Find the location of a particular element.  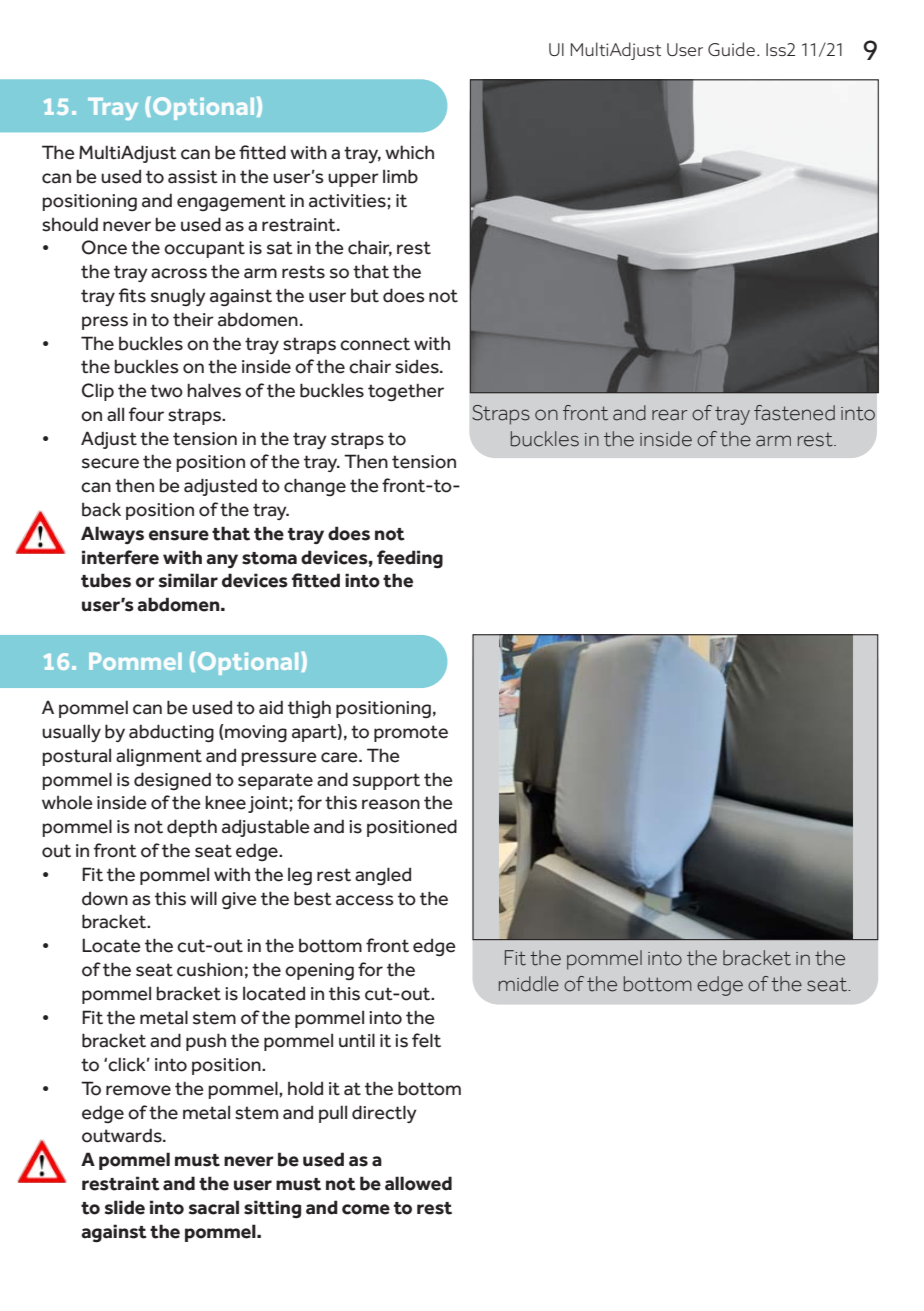

middle is located at coordinates (529, 984).
